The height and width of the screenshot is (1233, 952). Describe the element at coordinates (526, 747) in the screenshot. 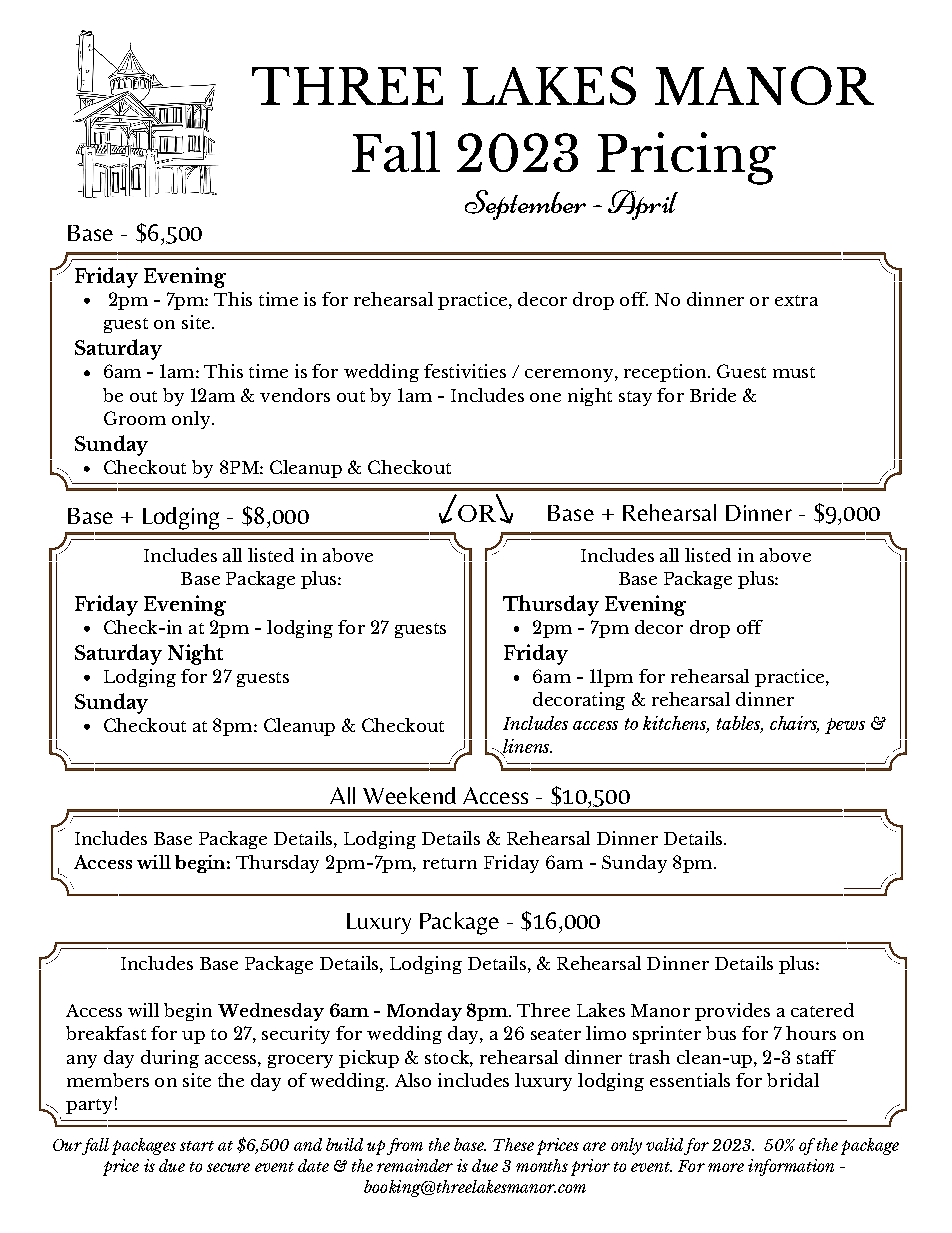

I see `linens` at that location.
